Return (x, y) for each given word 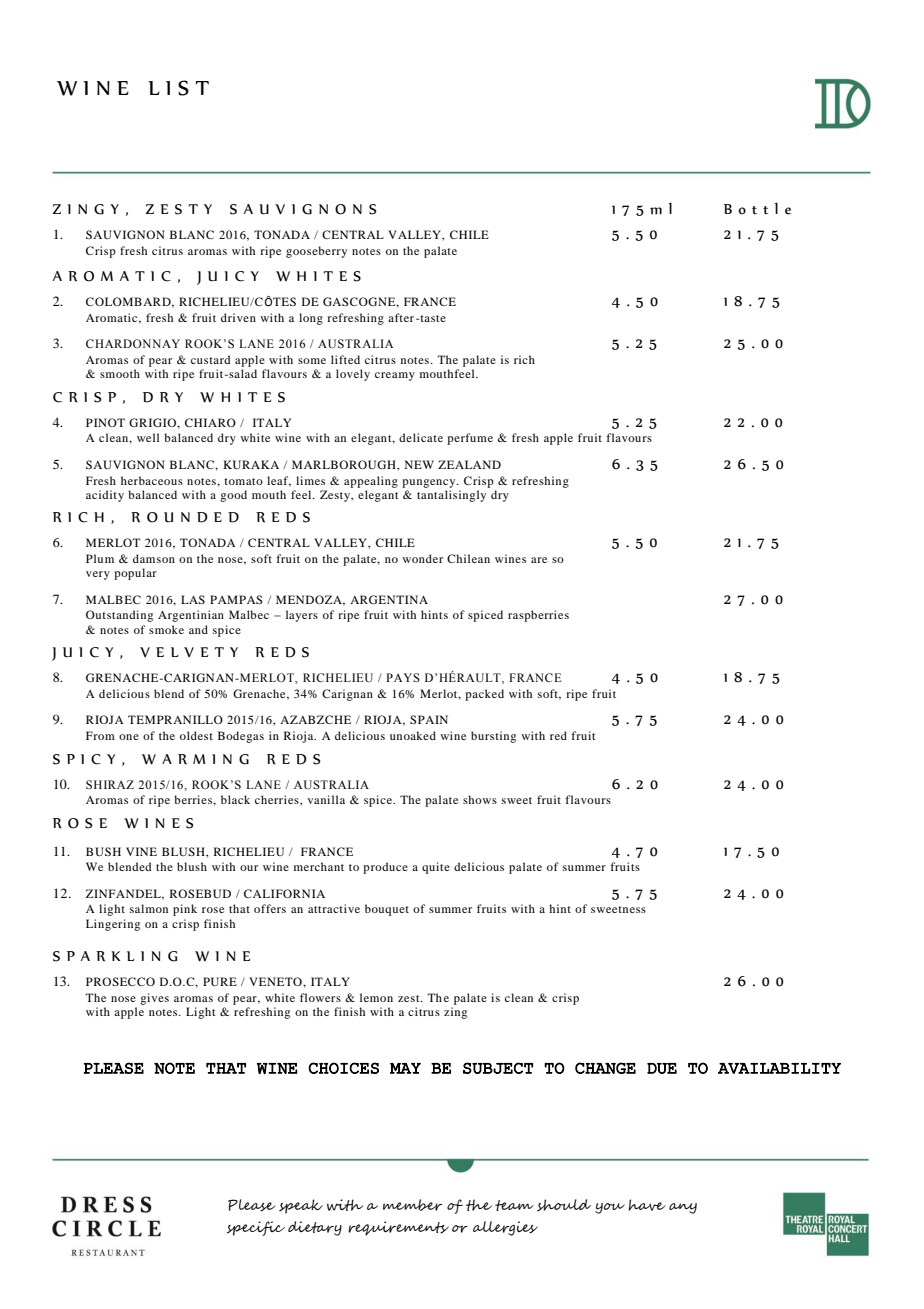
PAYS (403, 677)
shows (480, 799)
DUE (662, 1068)
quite (436, 868)
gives (154, 999)
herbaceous (152, 480)
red (558, 735)
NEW (419, 464)
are (539, 560)
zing (455, 1013)
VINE (141, 851)
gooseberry (316, 252)
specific (256, 1228)
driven (238, 317)
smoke (166, 629)
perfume (470, 439)
